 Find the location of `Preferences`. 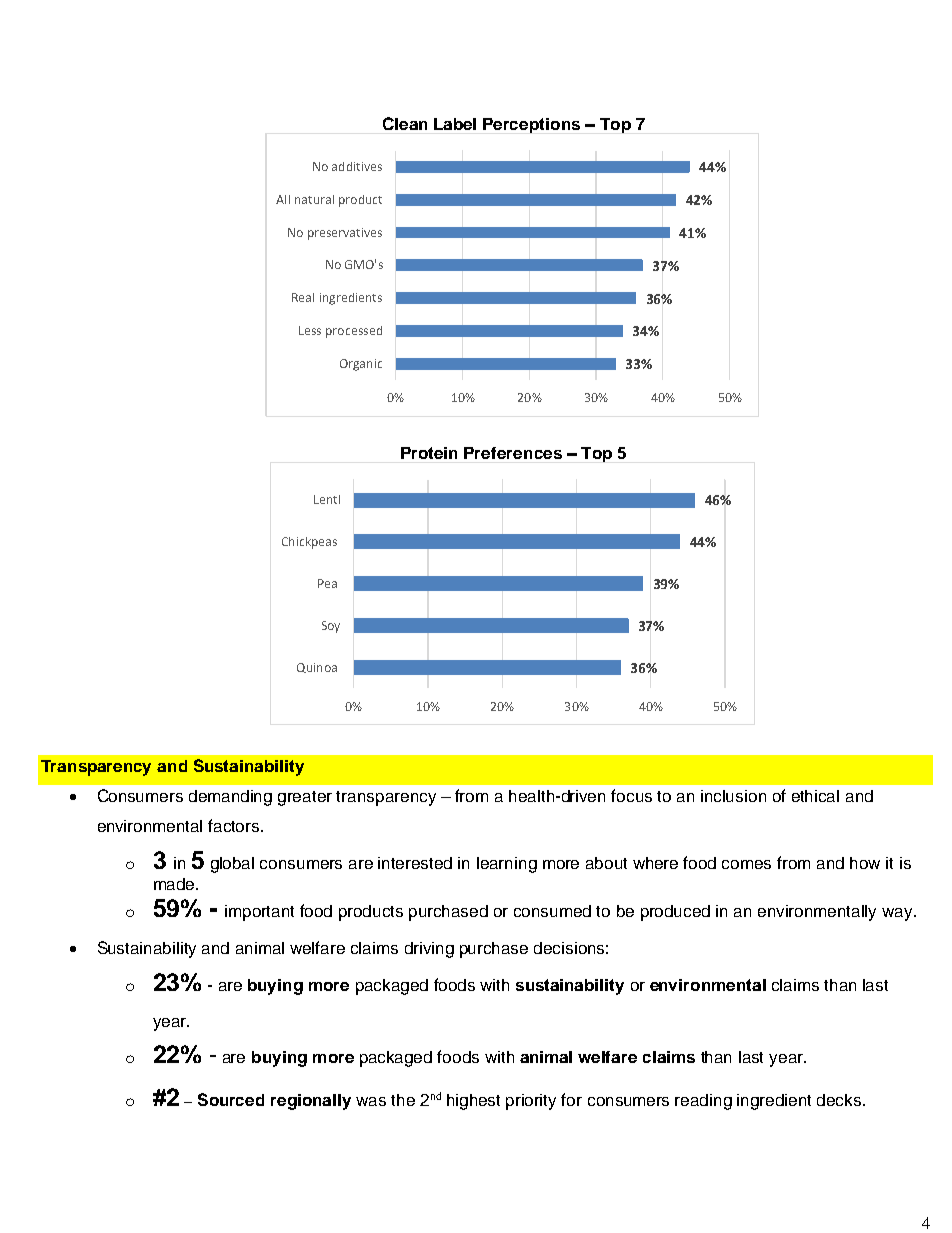

Preferences is located at coordinates (513, 453).
